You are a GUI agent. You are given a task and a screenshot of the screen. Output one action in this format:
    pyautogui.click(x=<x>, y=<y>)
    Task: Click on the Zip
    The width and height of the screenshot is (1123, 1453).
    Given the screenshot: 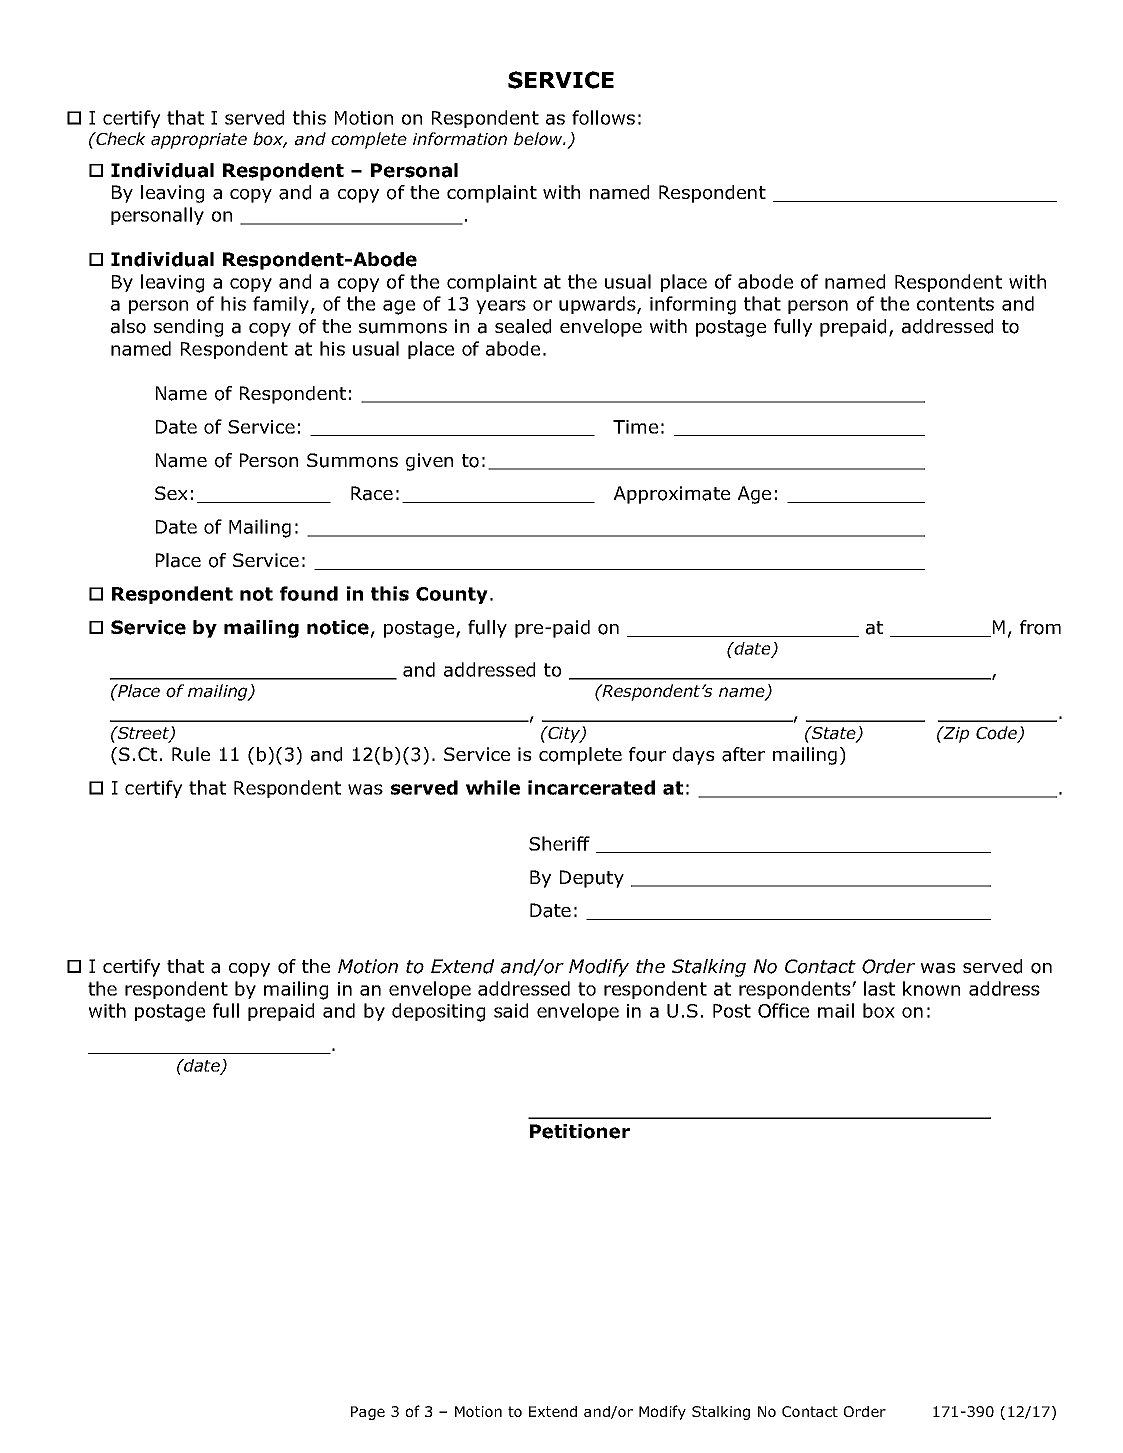 What is the action you would take?
    pyautogui.click(x=955, y=734)
